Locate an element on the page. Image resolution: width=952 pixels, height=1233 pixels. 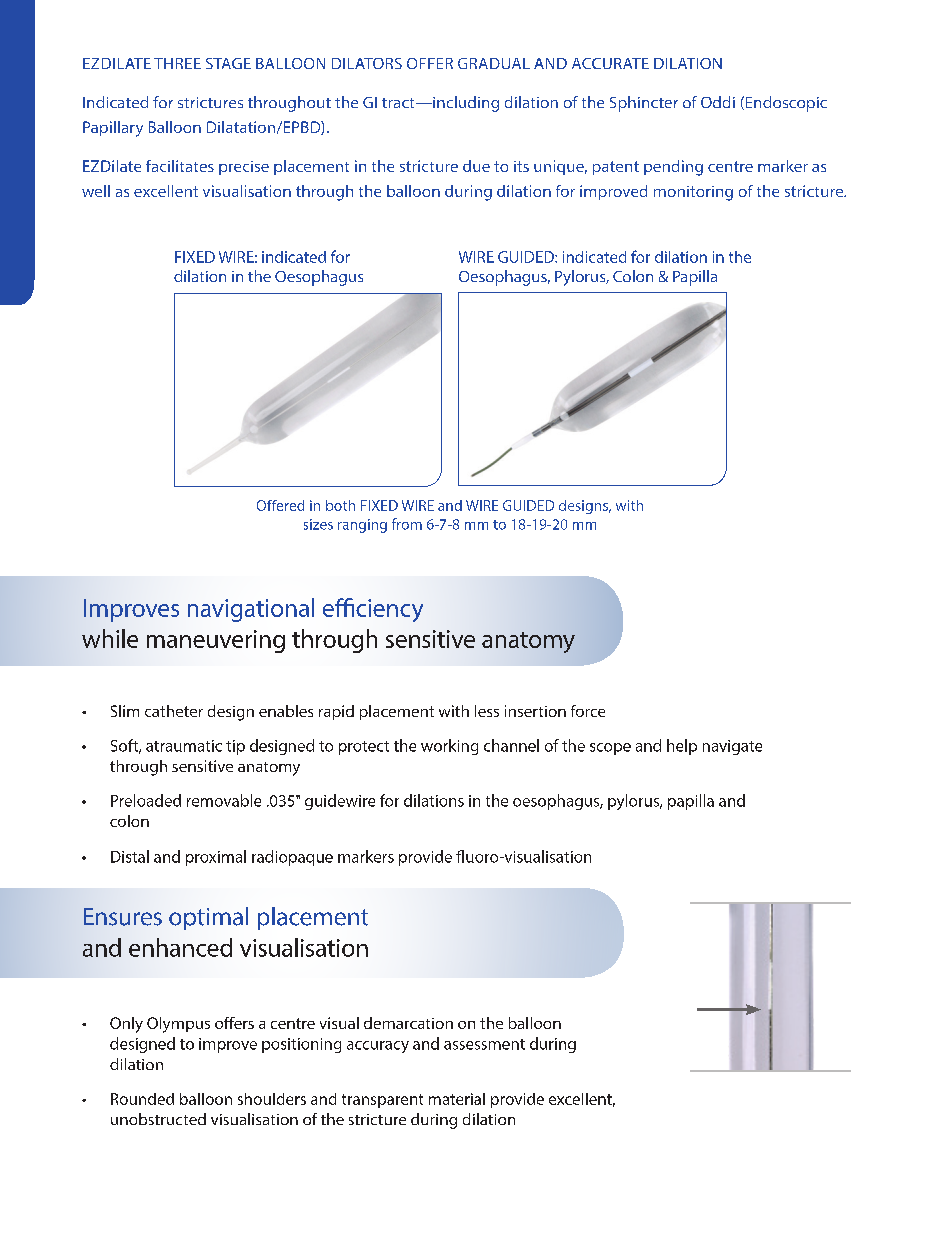
due is located at coordinates (476, 166).
